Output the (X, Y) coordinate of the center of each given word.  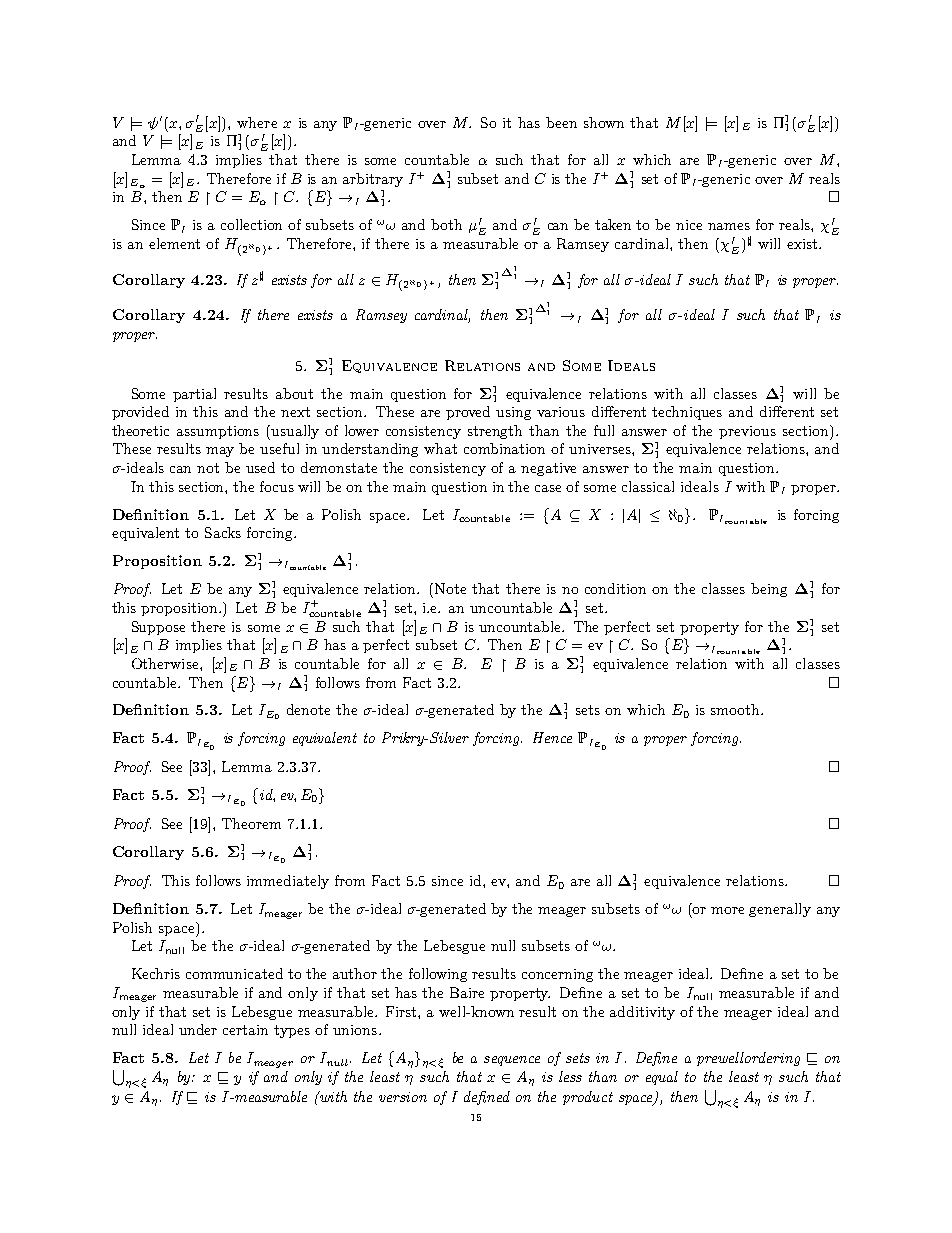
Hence (552, 737)
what (440, 448)
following (438, 975)
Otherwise (166, 663)
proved (468, 413)
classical (648, 486)
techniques (687, 413)
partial (194, 395)
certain (245, 1030)
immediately (288, 882)
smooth (736, 709)
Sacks (223, 532)
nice (689, 225)
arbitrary (373, 180)
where (257, 122)
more (727, 910)
